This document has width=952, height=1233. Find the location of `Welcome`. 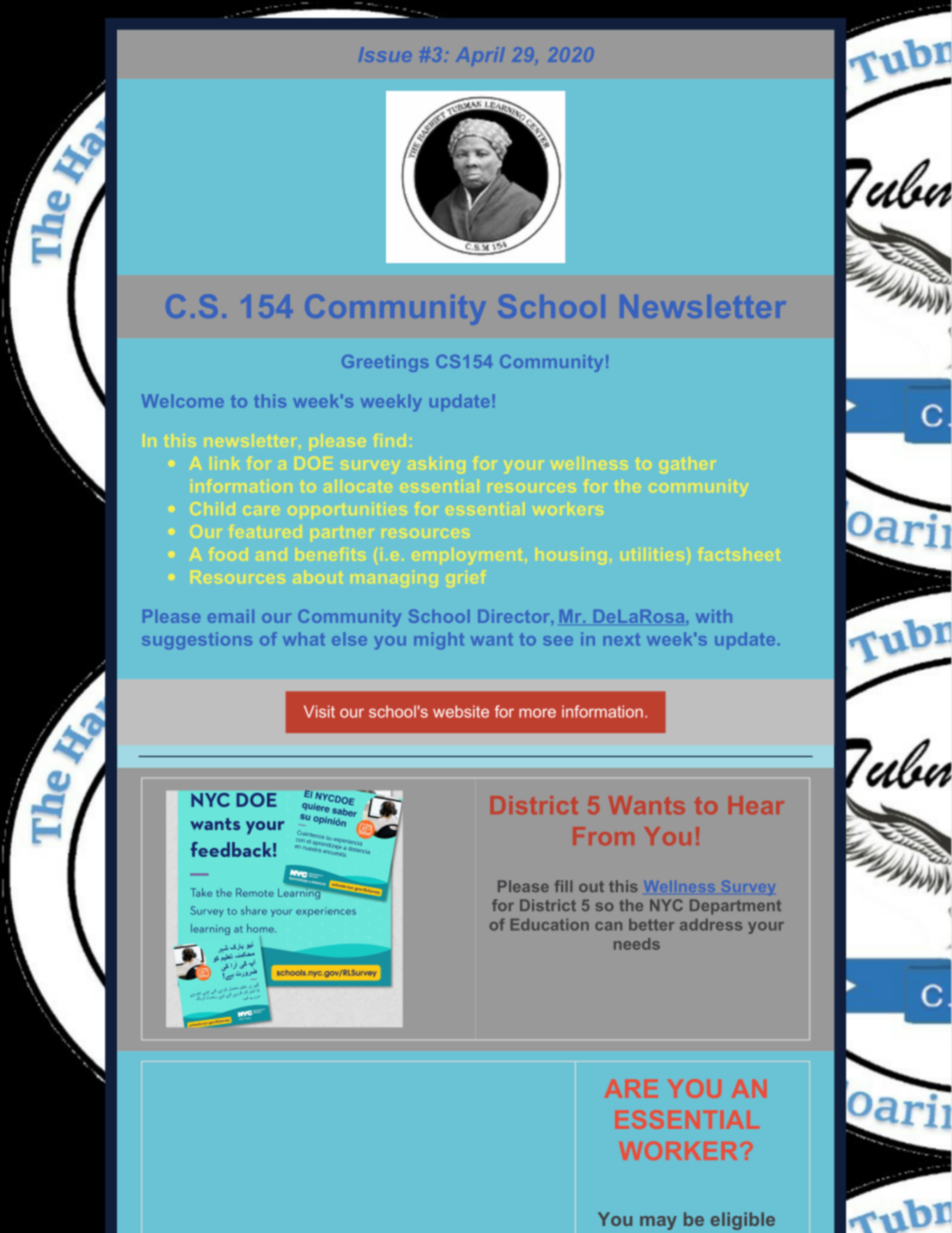

Welcome is located at coordinates (183, 401).
